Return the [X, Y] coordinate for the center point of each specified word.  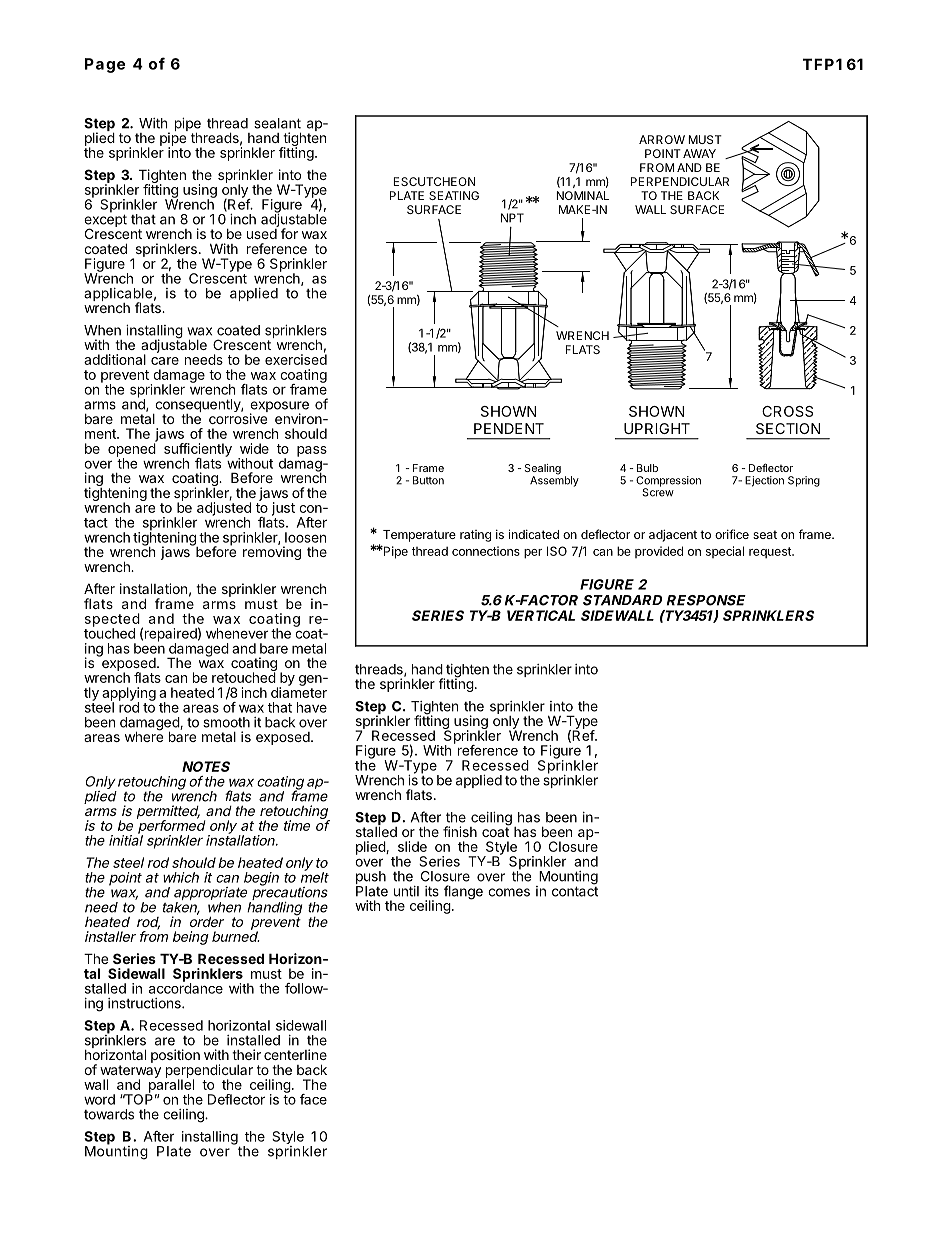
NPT [512, 218]
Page [105, 65]
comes [509, 892]
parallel [170, 1086]
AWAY [699, 153]
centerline [295, 1054]
